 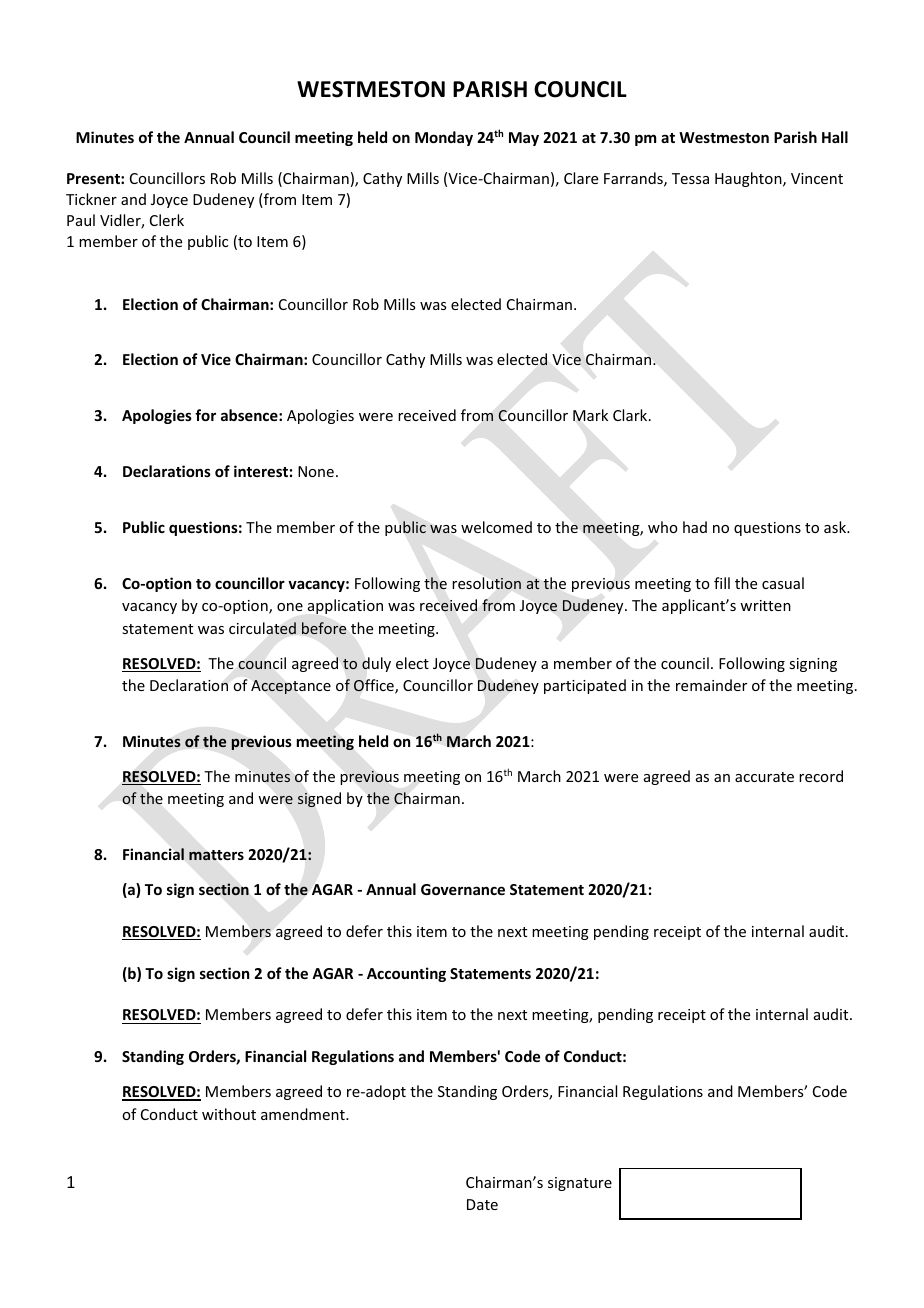 What do you see at coordinates (167, 220) in the page?
I see `Clerk` at bounding box center [167, 220].
